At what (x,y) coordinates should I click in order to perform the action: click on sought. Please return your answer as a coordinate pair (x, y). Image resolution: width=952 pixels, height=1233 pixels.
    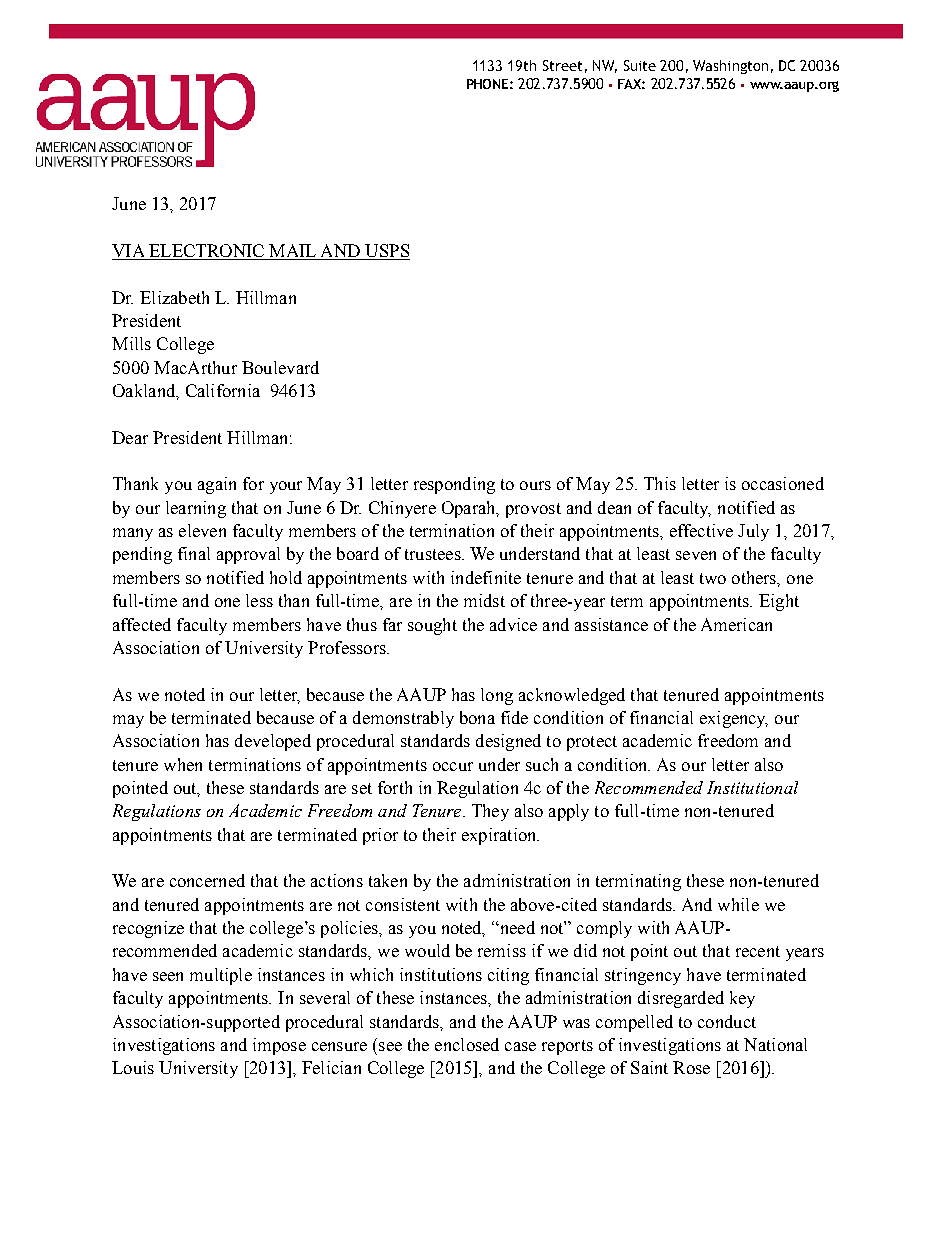
    Looking at the image, I should click on (432, 626).
